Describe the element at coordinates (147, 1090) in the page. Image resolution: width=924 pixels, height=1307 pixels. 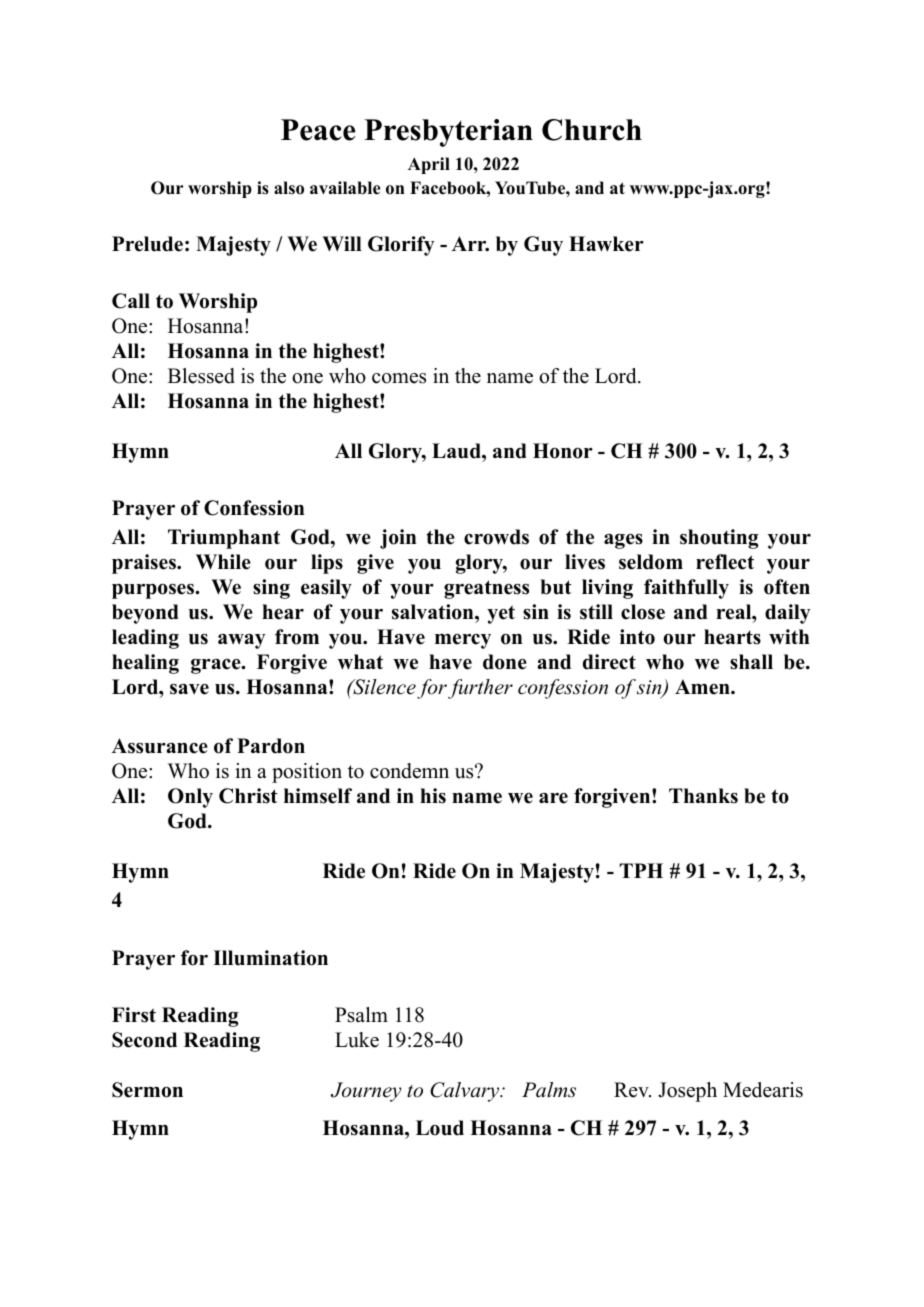
I see `Sermon` at that location.
